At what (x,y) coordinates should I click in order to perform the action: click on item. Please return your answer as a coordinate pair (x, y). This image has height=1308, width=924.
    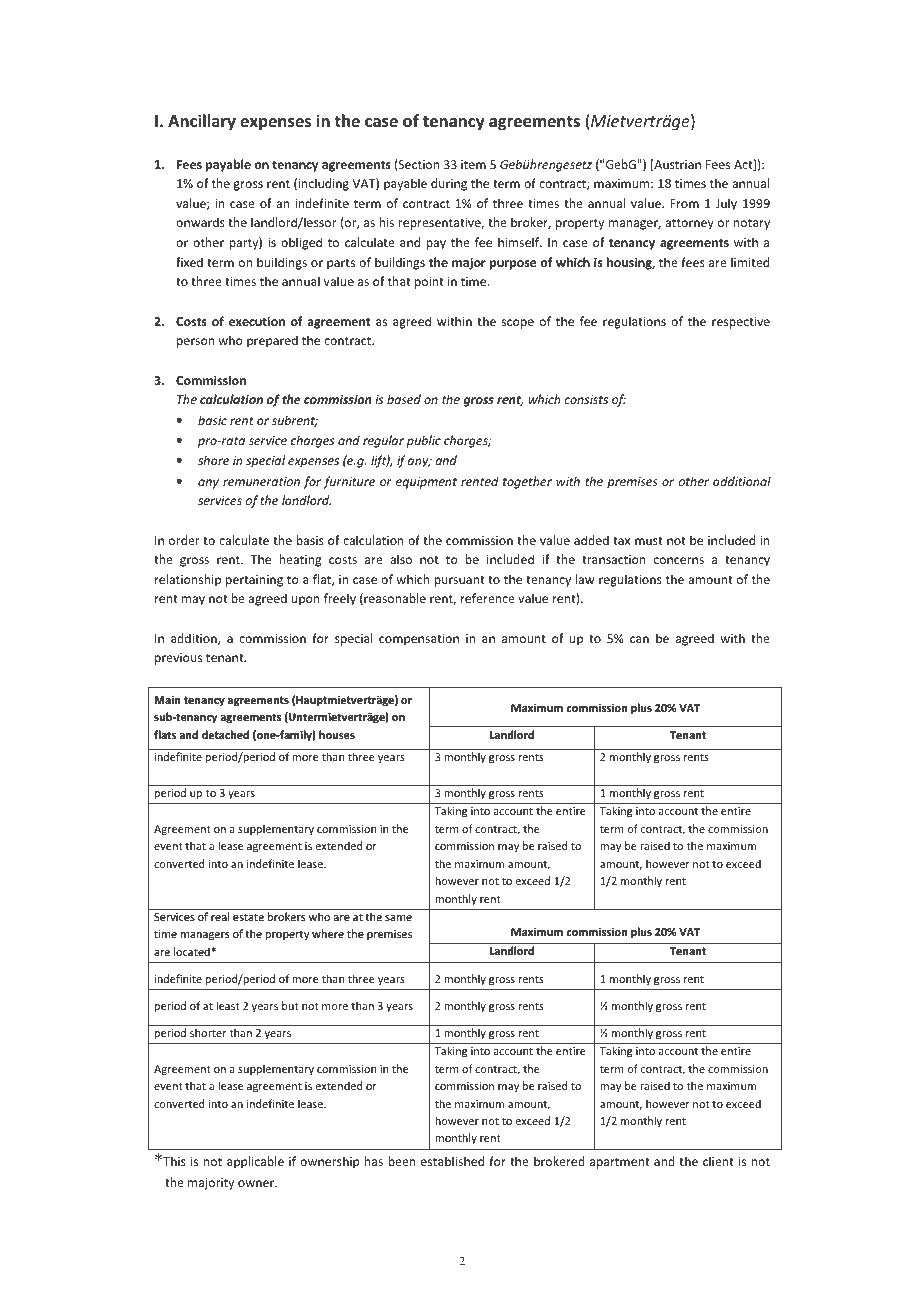
    Looking at the image, I should click on (473, 164).
